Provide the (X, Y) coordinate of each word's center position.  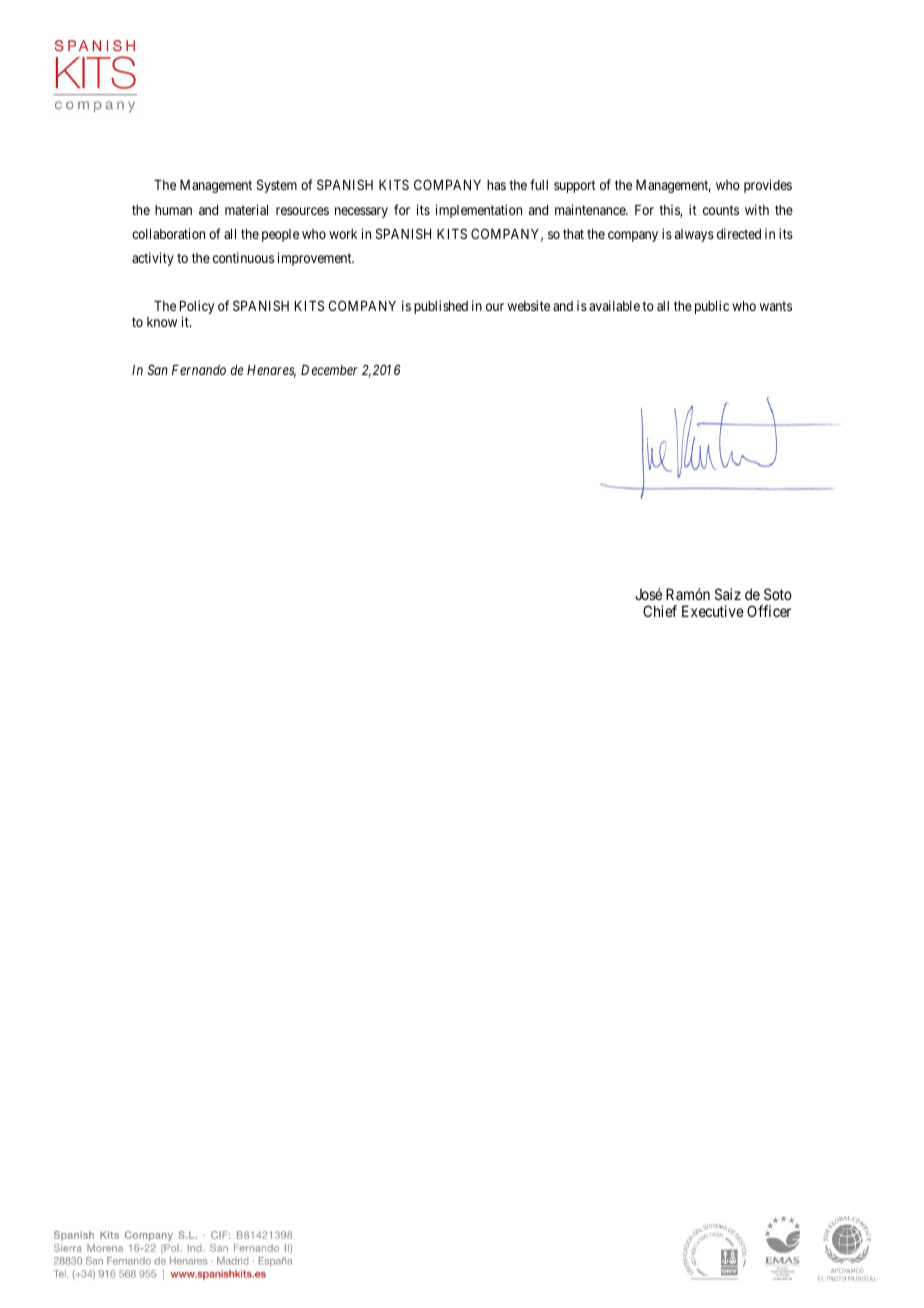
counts (721, 210)
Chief (660, 611)
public (712, 307)
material (246, 209)
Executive (713, 611)
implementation (479, 211)
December (329, 370)
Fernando (199, 370)
